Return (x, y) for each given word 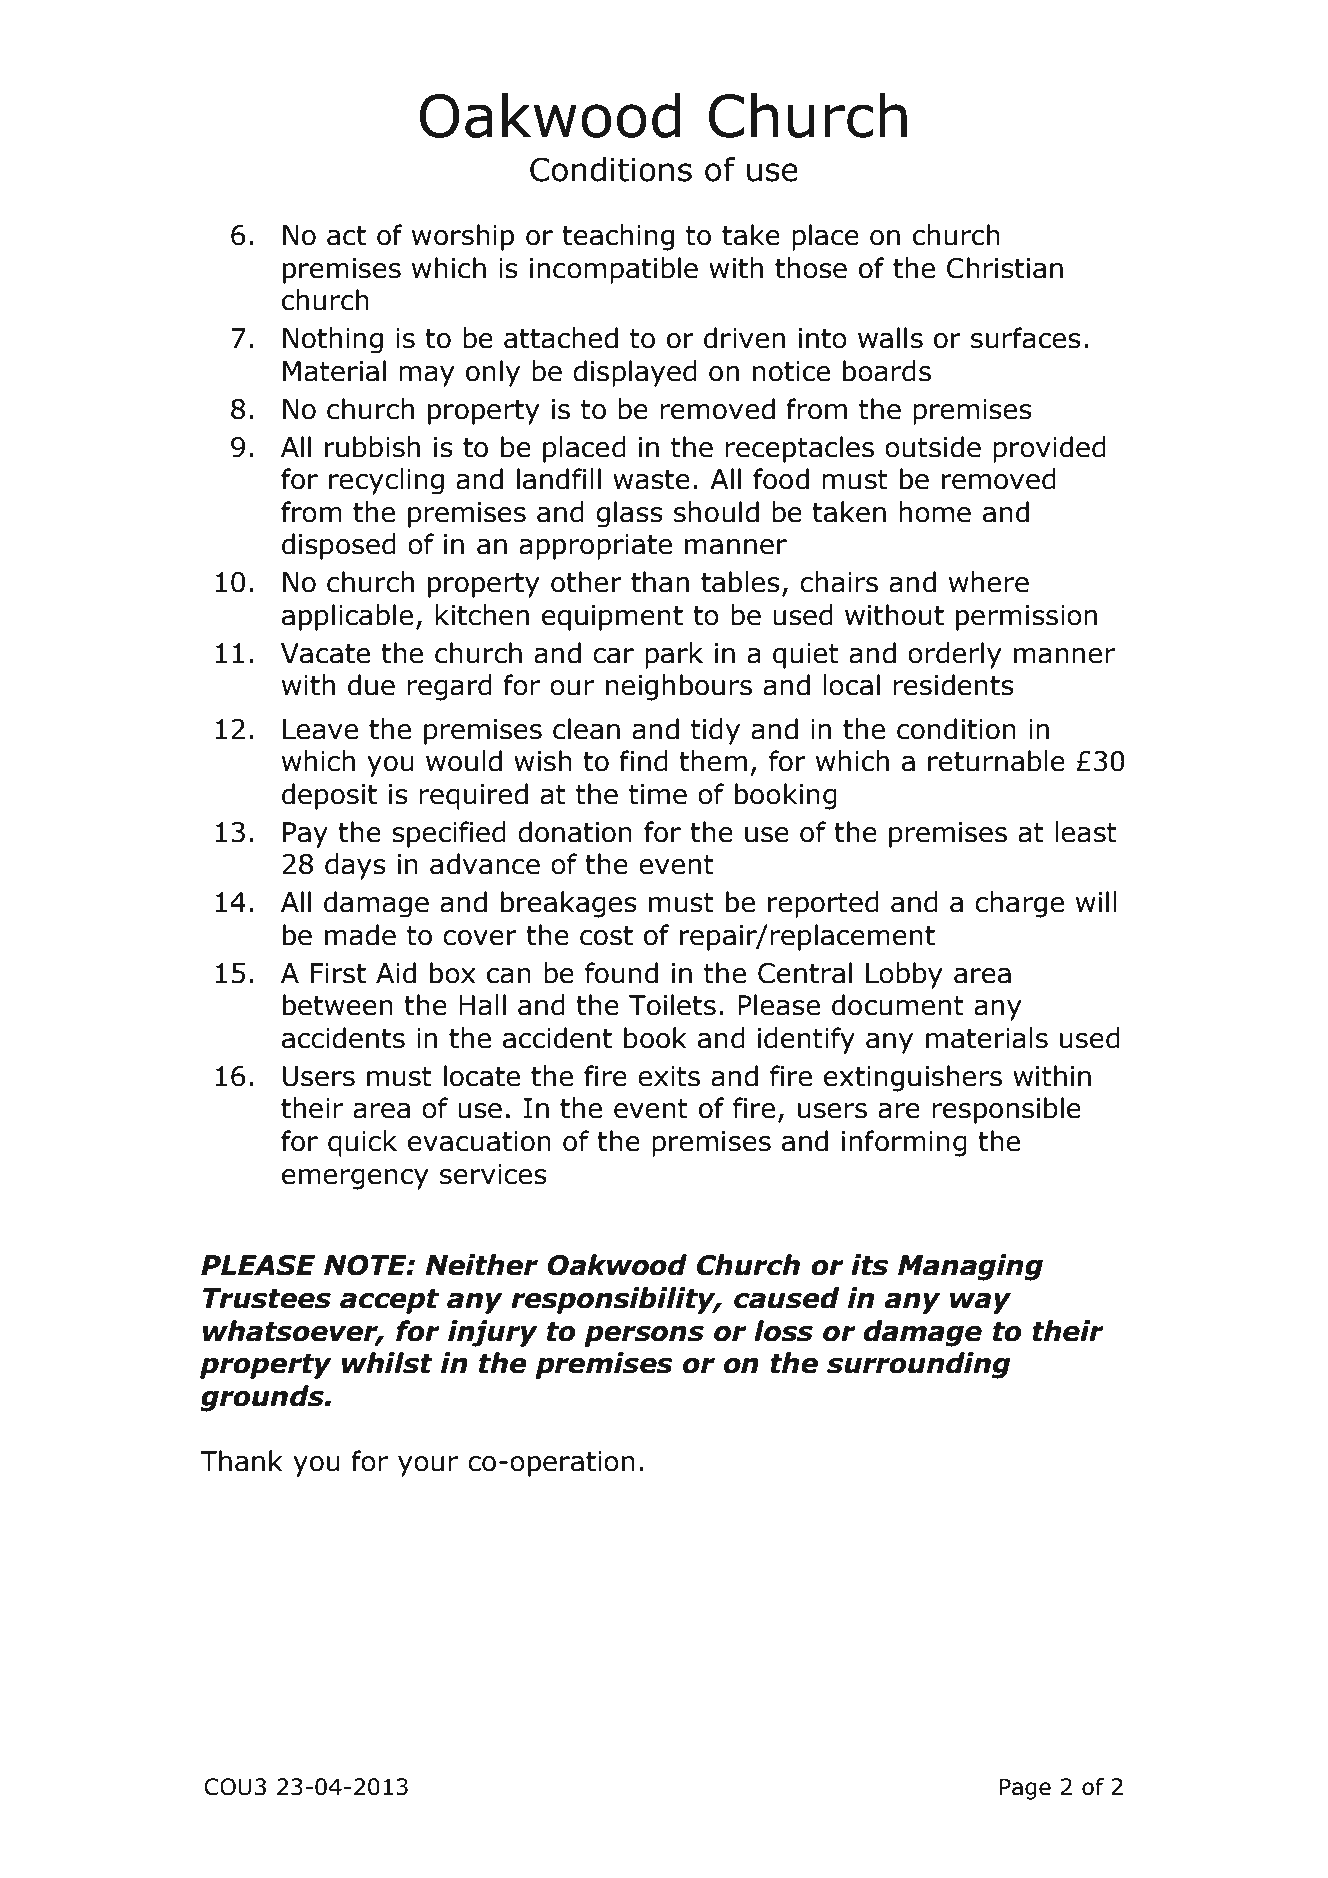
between (338, 1005)
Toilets (672, 1005)
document (898, 1005)
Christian (1005, 268)
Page (1025, 1789)
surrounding (918, 1365)
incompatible (614, 270)
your (428, 1466)
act (346, 236)
